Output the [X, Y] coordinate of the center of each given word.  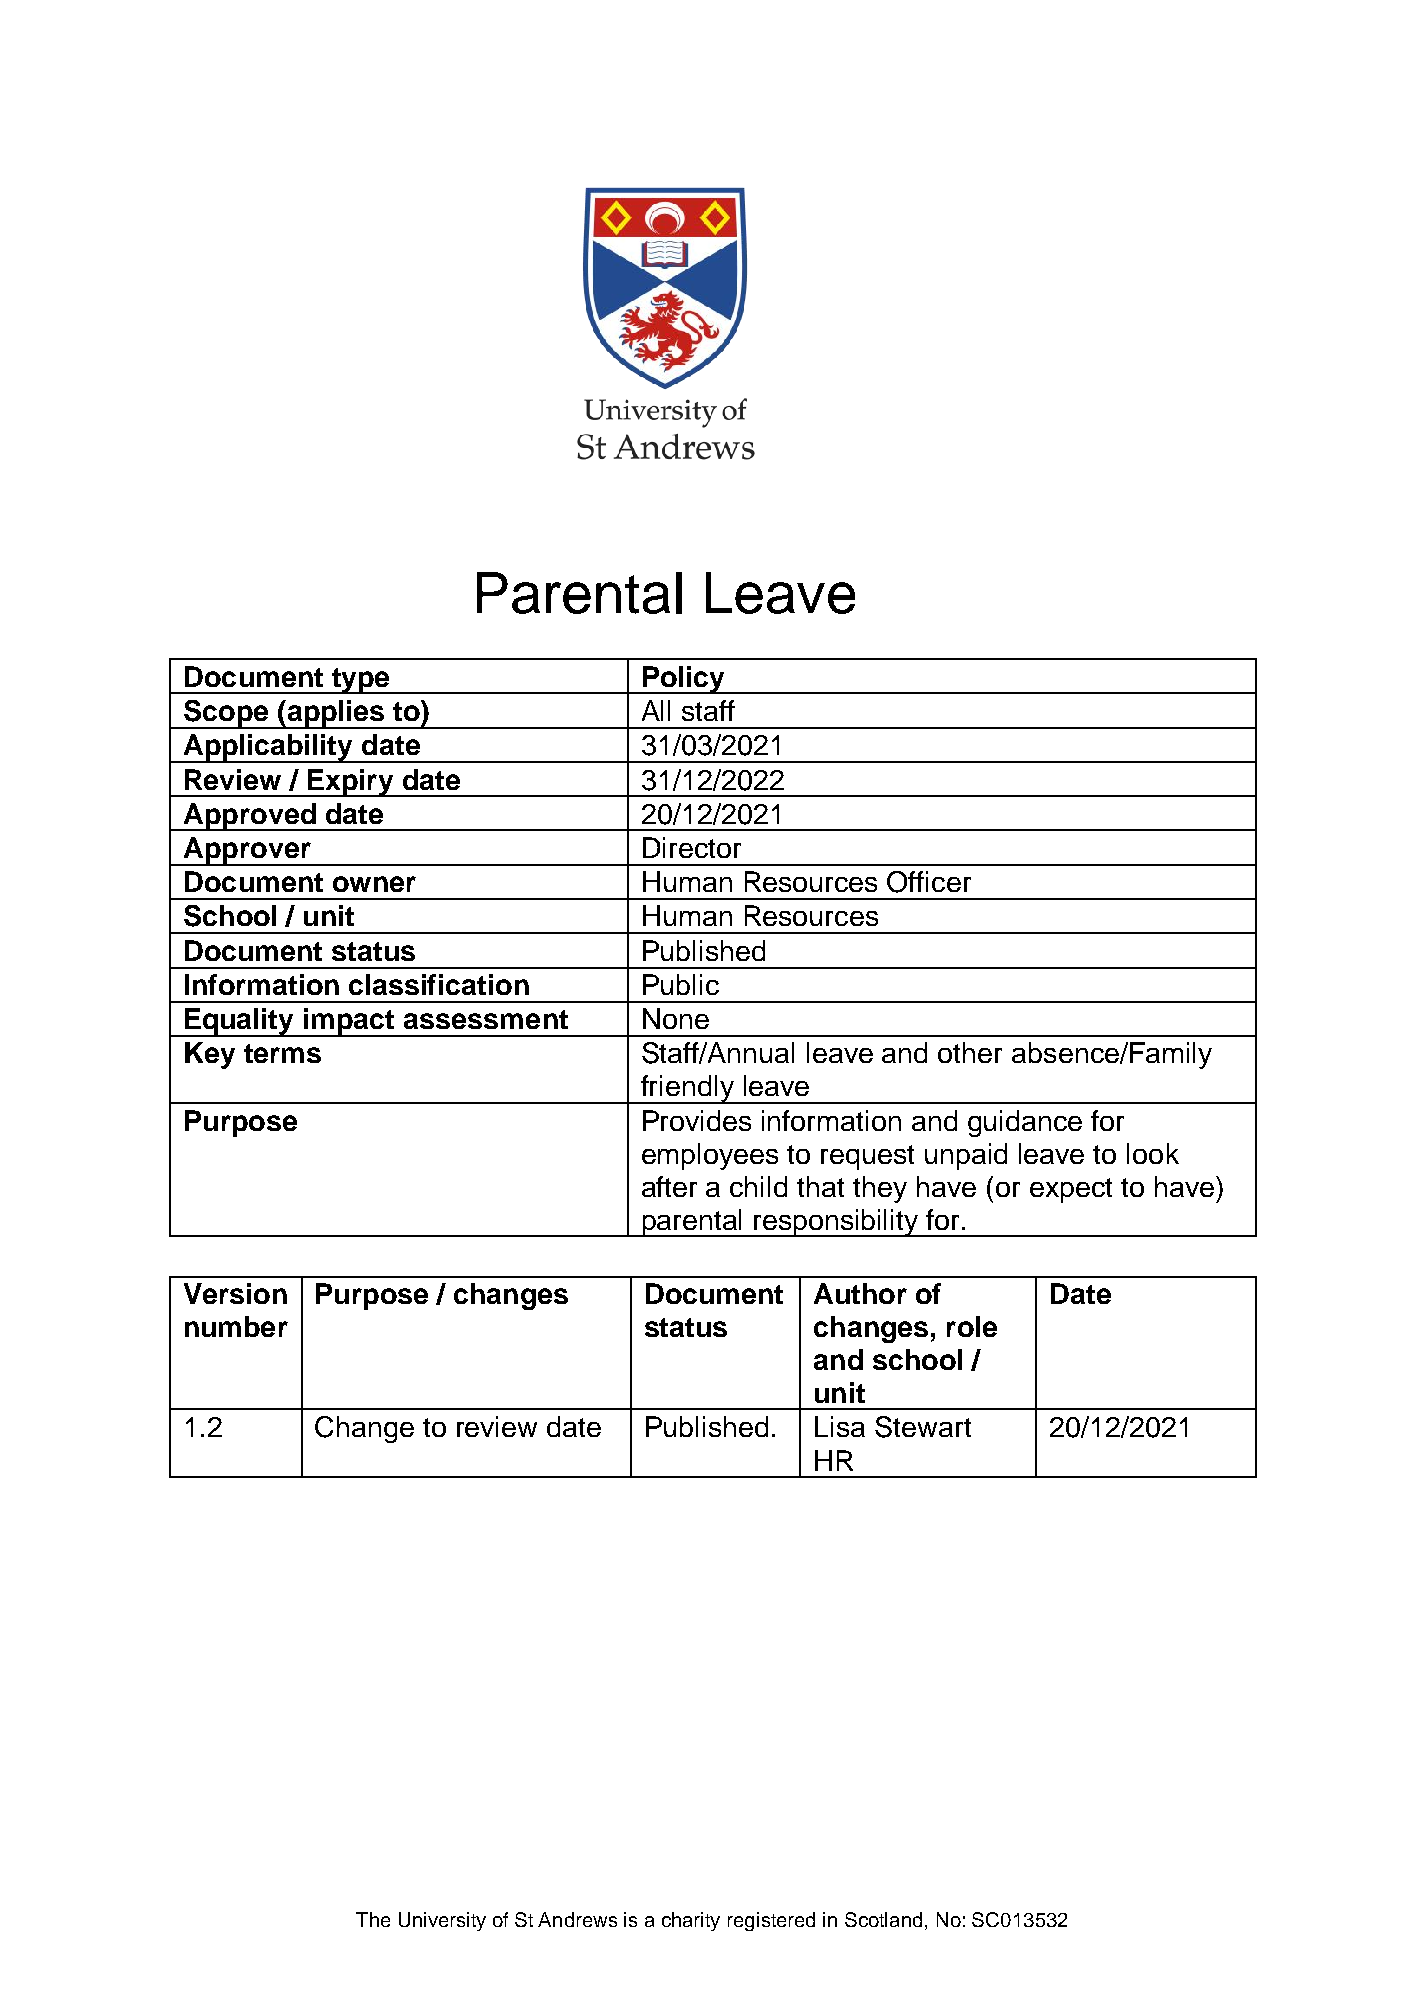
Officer [929, 882]
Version [235, 1293]
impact [349, 1022]
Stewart [923, 1427]
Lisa [840, 1426]
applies [336, 714]
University [442, 1921]
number [236, 1326]
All [656, 710]
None [676, 1018]
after [669, 1186]
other [970, 1052]
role [972, 1326]
